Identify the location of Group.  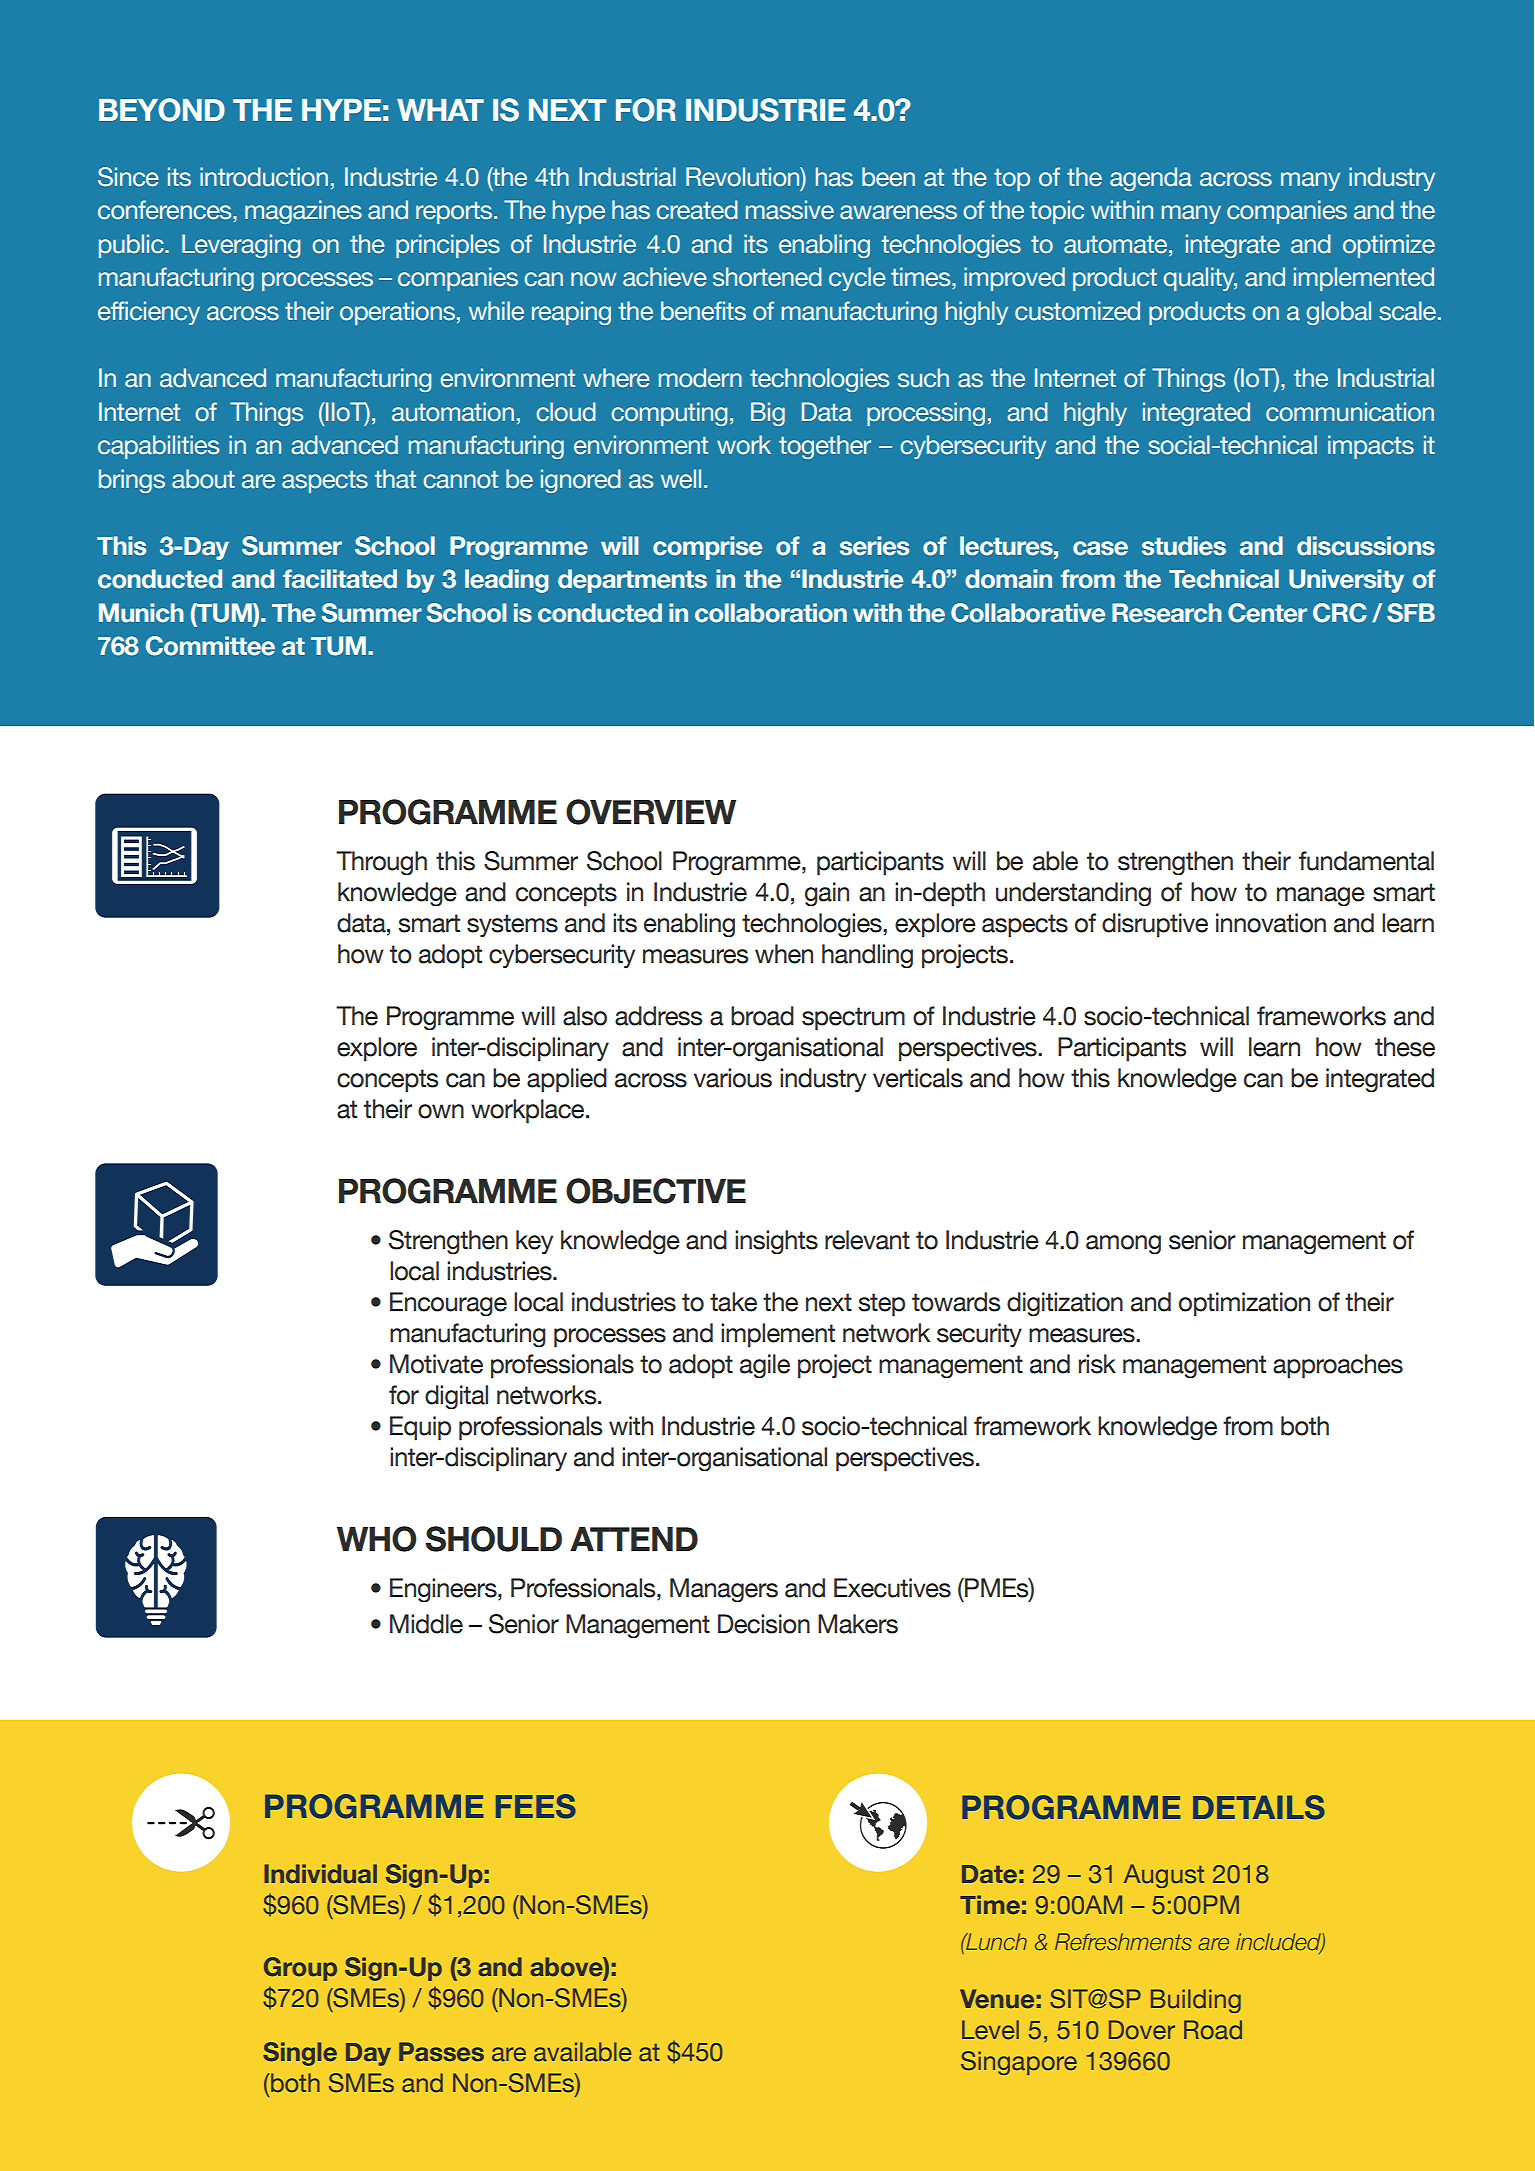
(300, 1969).
